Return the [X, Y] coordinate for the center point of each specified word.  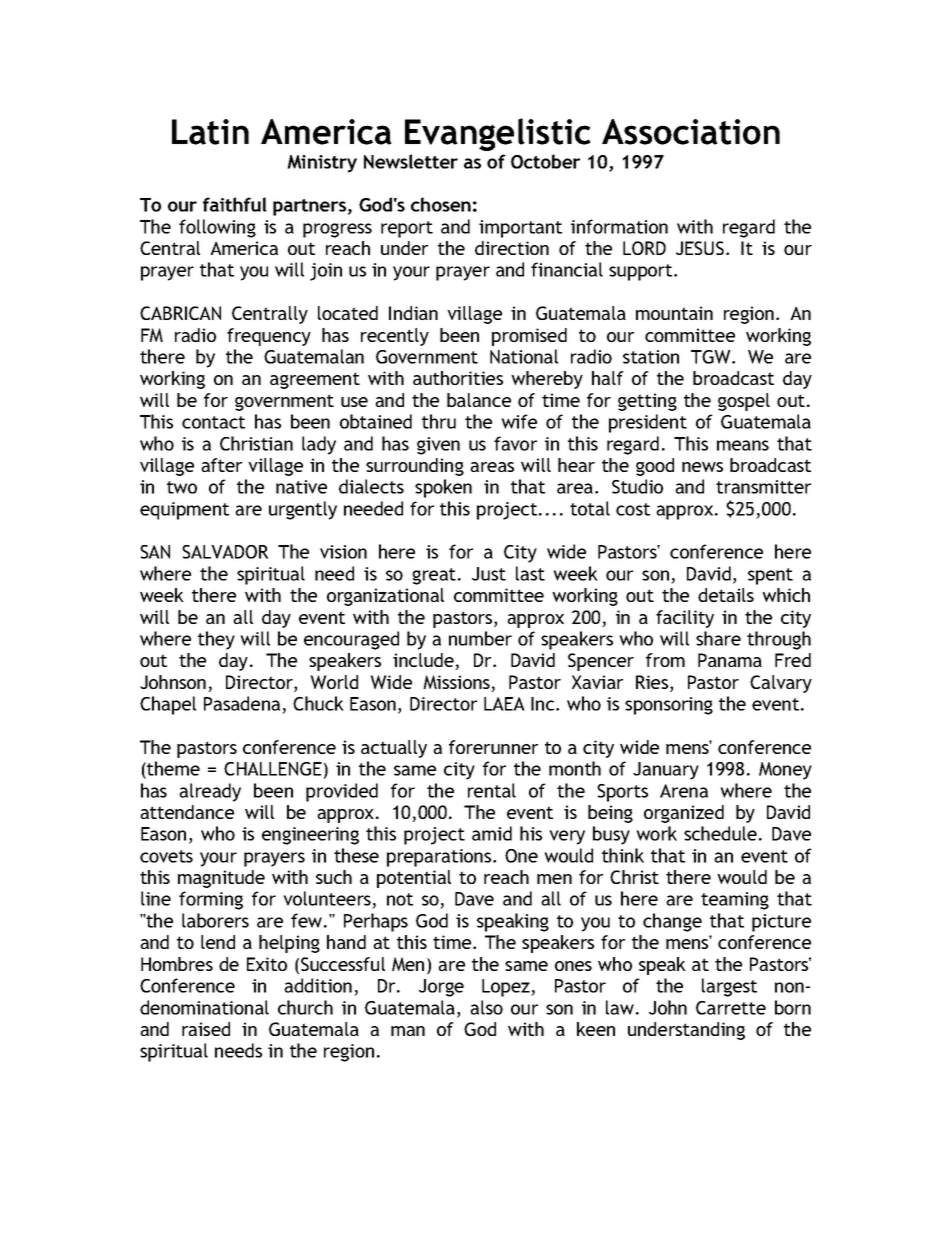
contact [213, 422]
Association [691, 132]
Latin [210, 132]
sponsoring [669, 706]
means [743, 445]
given [438, 446]
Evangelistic [498, 134]
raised [206, 1029]
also [486, 1007]
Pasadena [242, 703]
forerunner [493, 747]
